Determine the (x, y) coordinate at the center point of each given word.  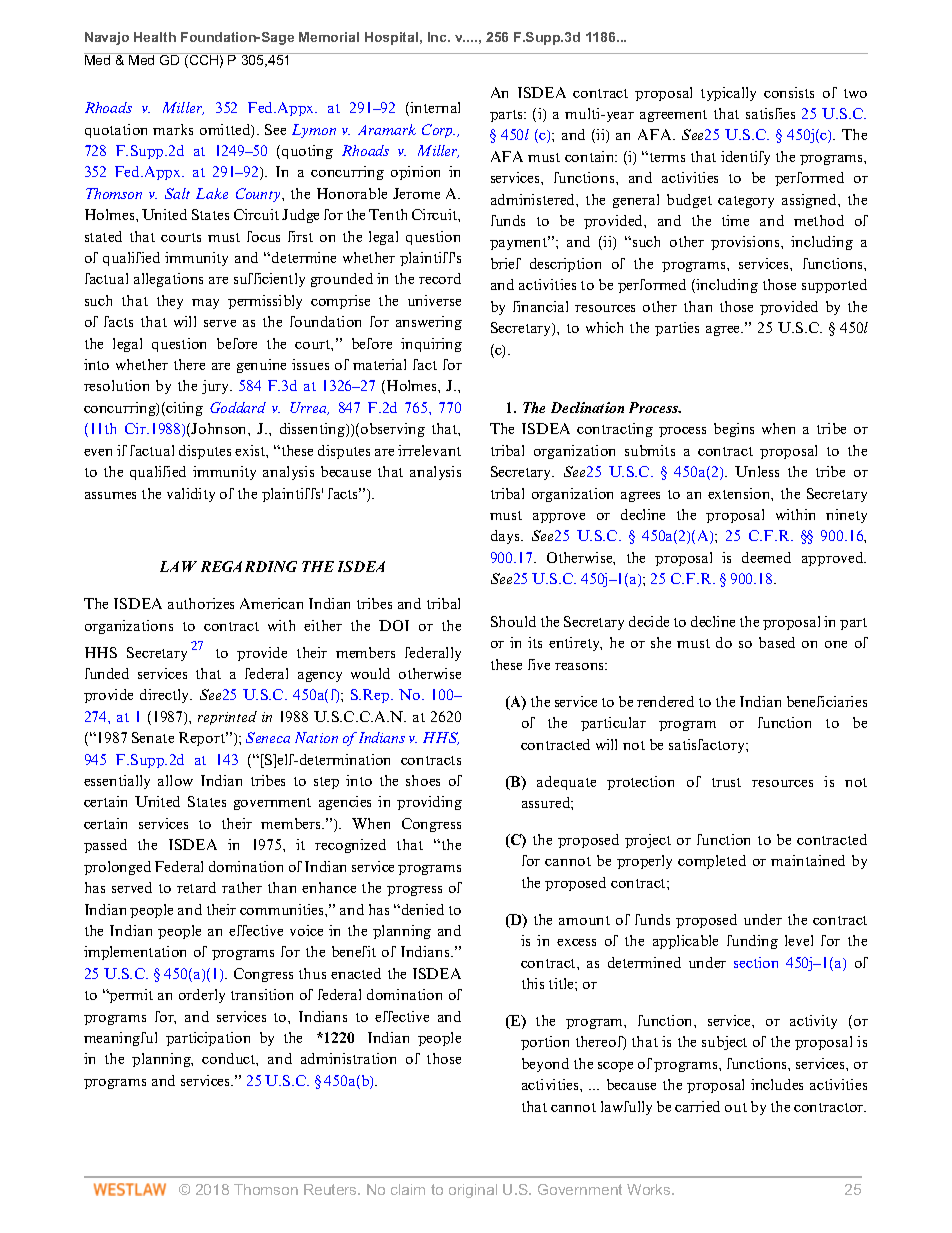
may (205, 304)
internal (435, 107)
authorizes (201, 603)
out (736, 1107)
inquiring (431, 345)
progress (414, 891)
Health (155, 37)
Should (513, 621)
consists (789, 92)
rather (242, 887)
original (473, 1191)
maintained (808, 860)
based (777, 642)
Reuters (332, 1189)
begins (734, 430)
